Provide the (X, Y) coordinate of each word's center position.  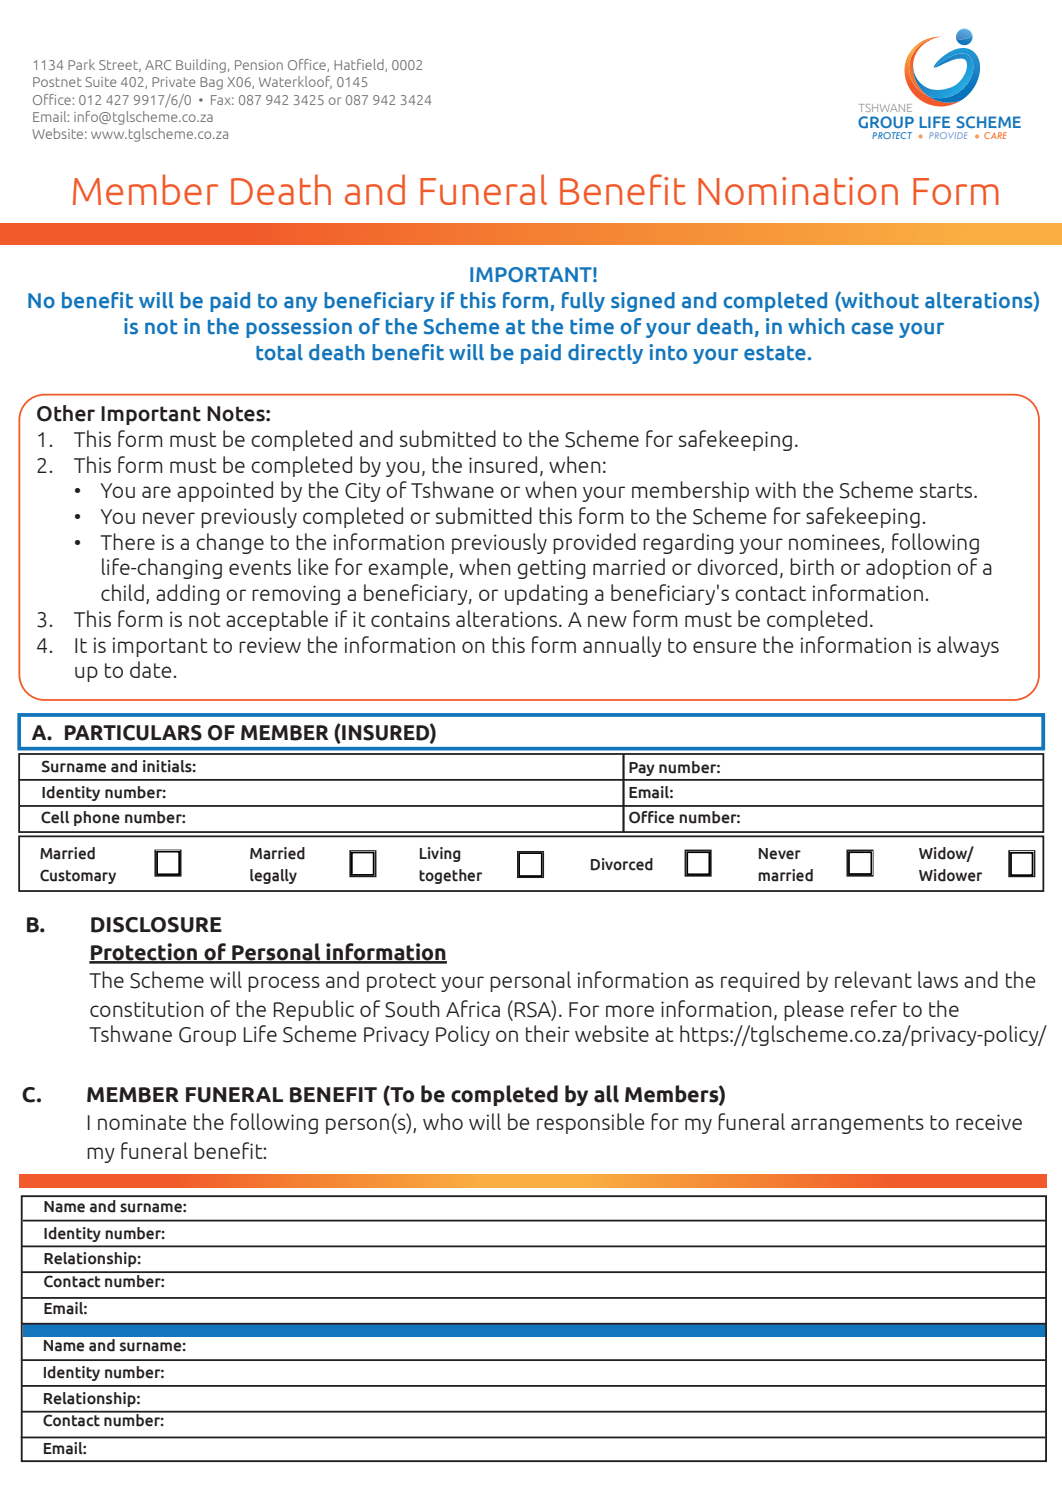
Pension (259, 65)
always (968, 646)
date (152, 669)
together (450, 876)
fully (583, 302)
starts (947, 490)
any (301, 304)
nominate (142, 1122)
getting (551, 569)
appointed (225, 491)
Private (174, 82)
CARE (995, 135)
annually (622, 646)
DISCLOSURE (156, 925)
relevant (873, 979)
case (872, 328)
